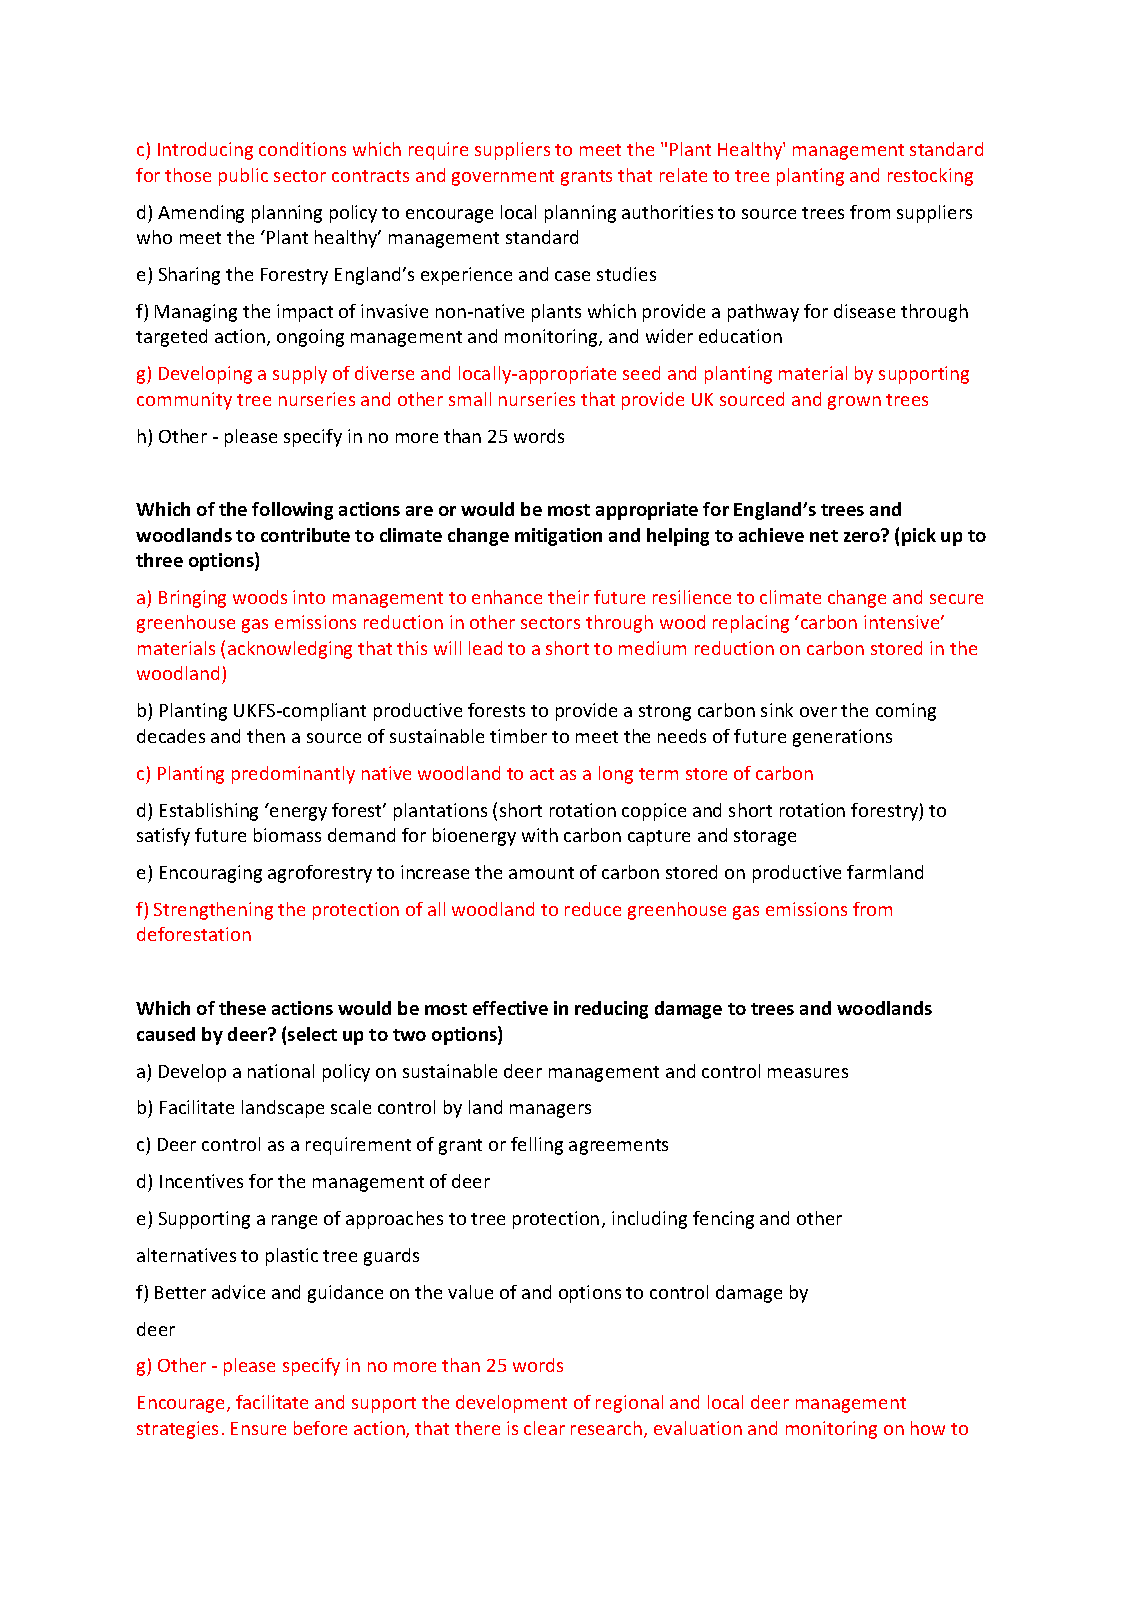  What do you see at coordinates (309, 597) in the screenshot?
I see `into` at bounding box center [309, 597].
